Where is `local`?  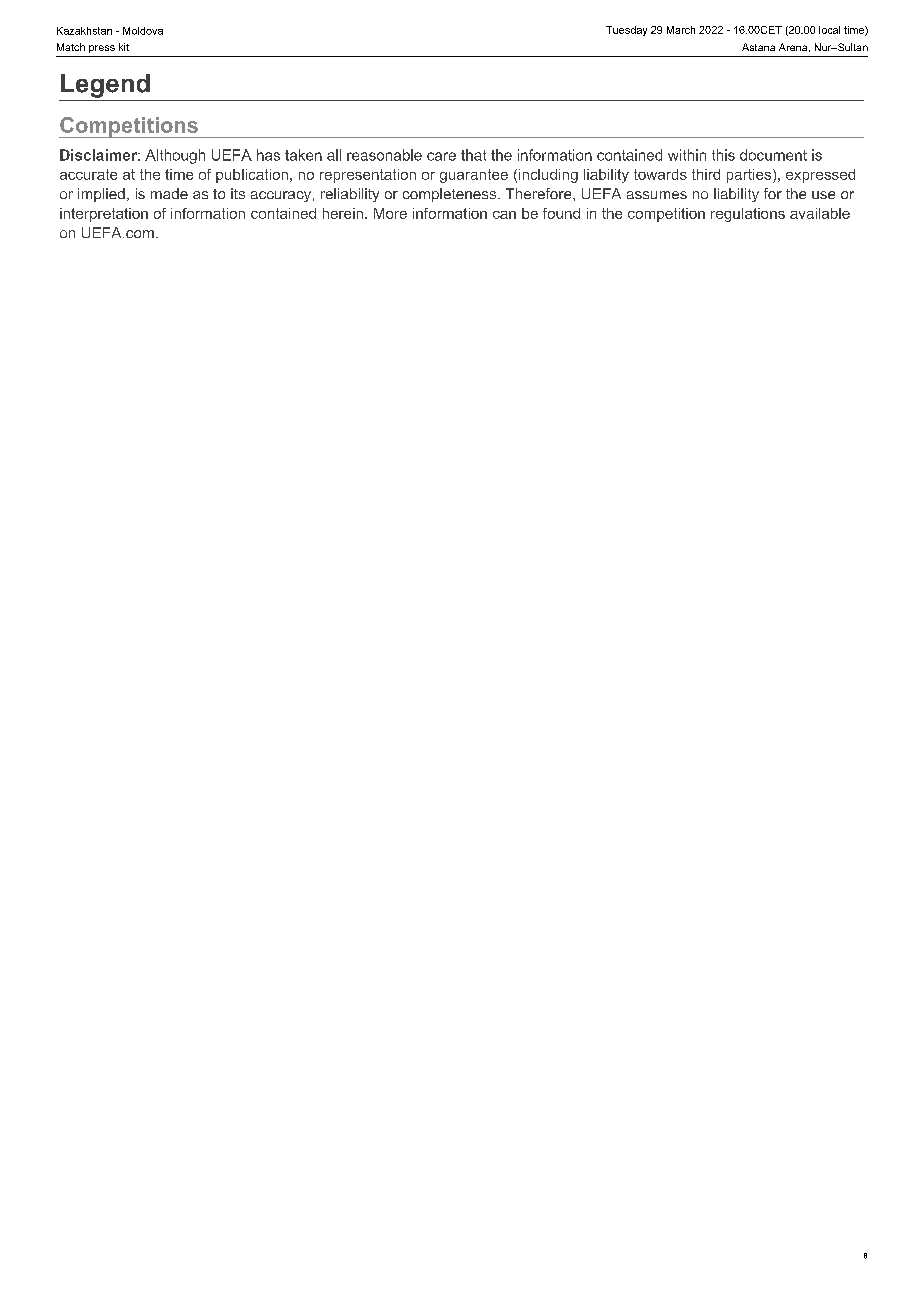 local is located at coordinates (829, 30).
